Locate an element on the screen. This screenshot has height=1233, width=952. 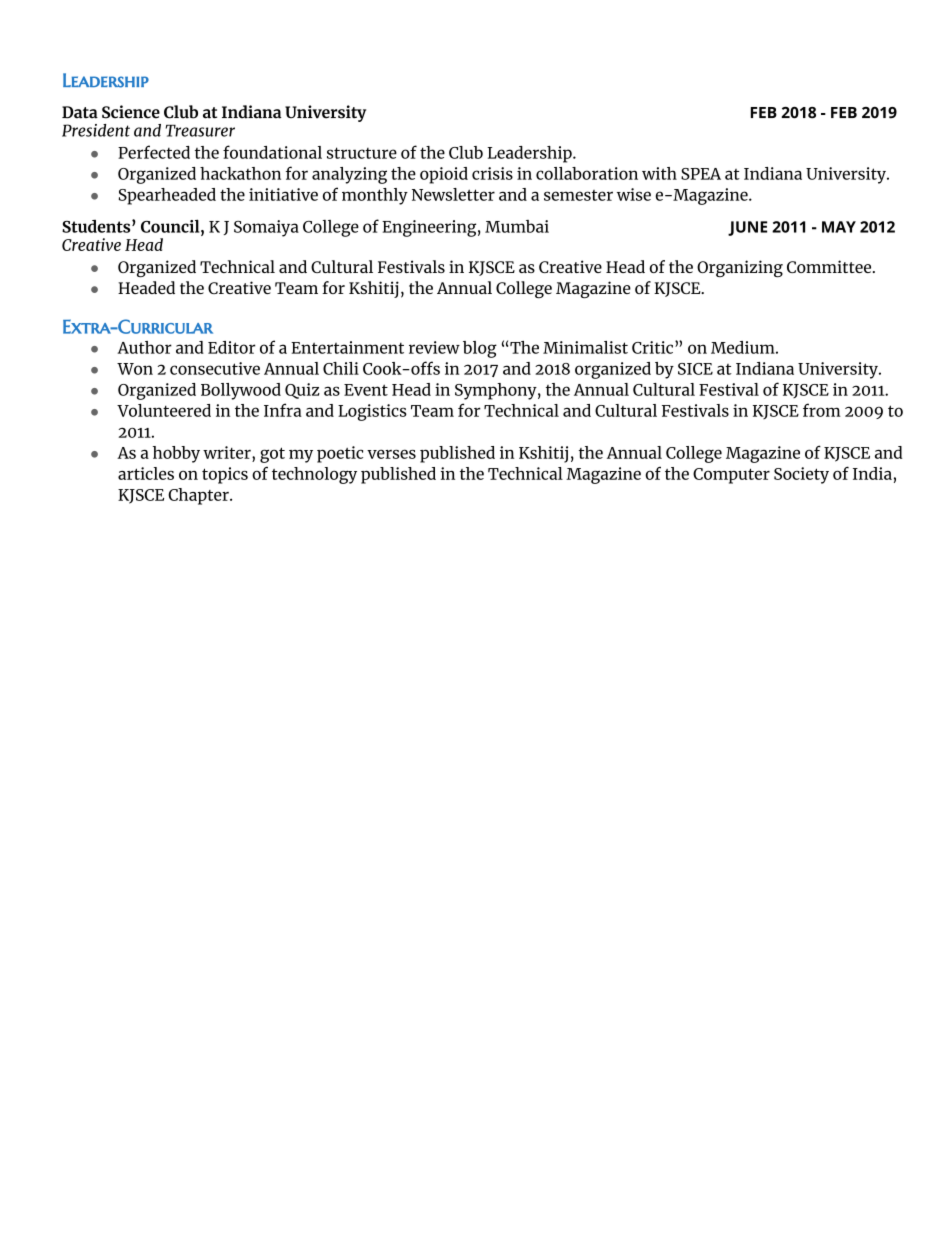
structure is located at coordinates (362, 153).
